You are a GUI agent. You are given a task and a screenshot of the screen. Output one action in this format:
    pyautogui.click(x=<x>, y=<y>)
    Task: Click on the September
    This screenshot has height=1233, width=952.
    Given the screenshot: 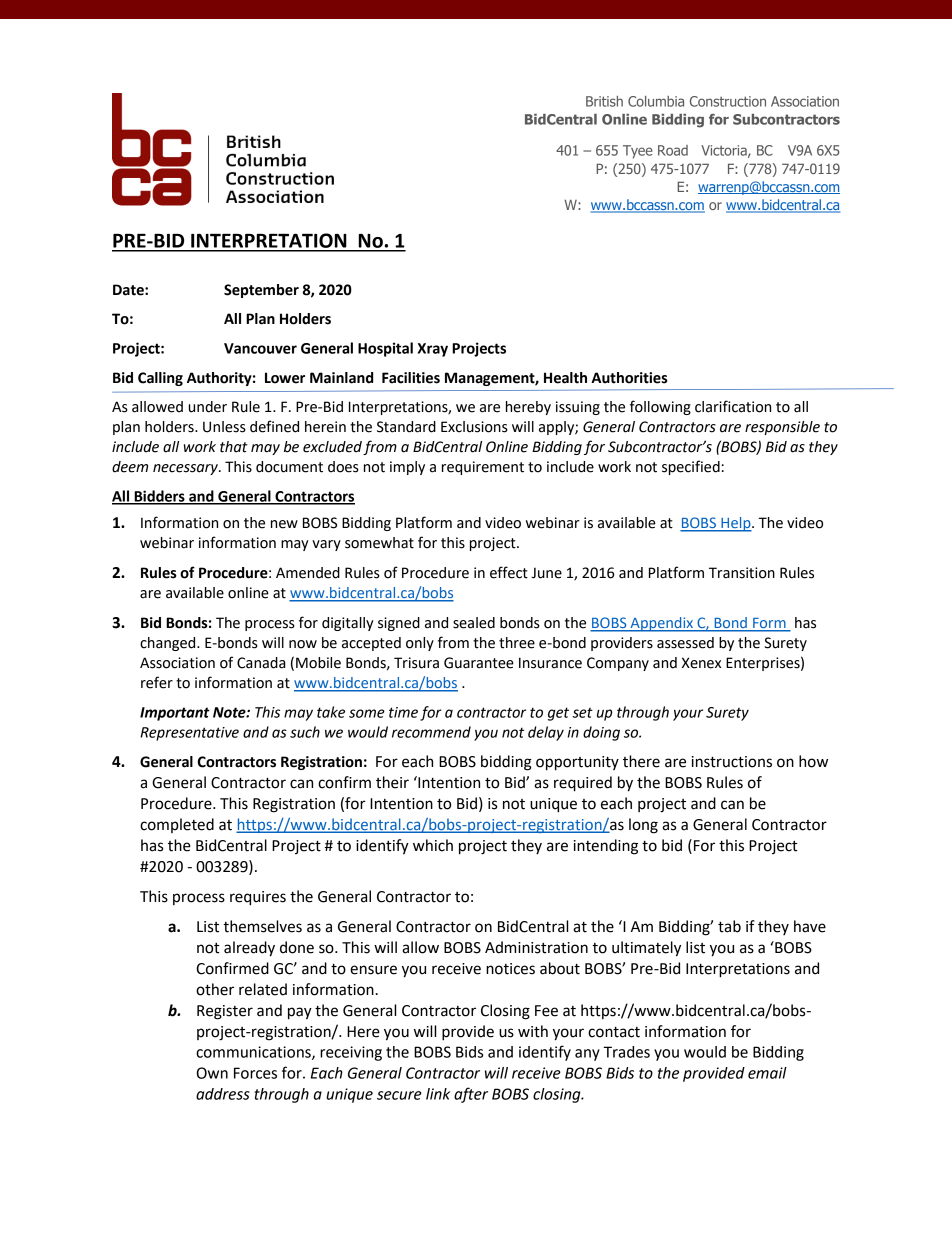 What is the action you would take?
    pyautogui.click(x=261, y=291)
